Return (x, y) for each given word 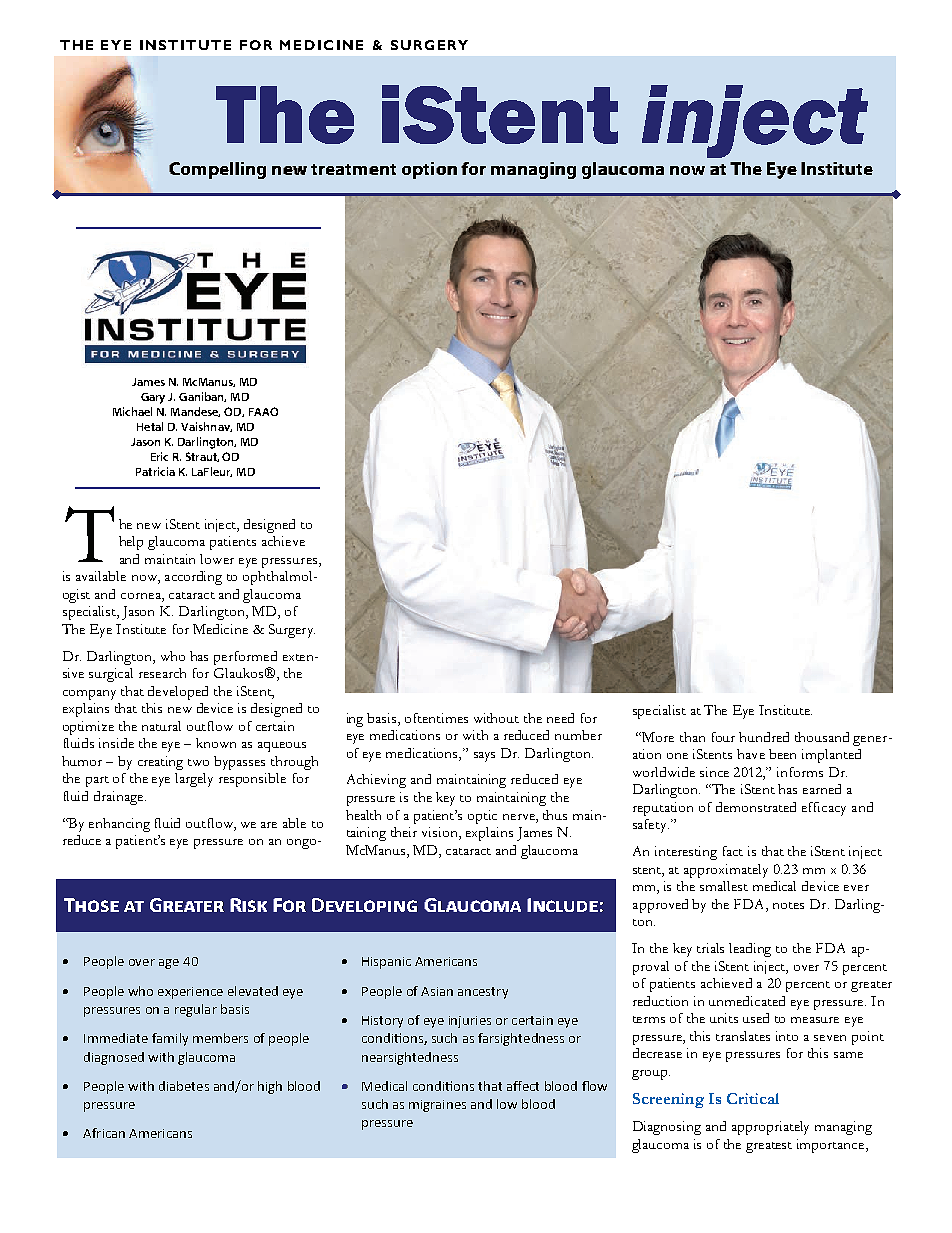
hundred (764, 737)
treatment (353, 169)
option (429, 170)
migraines (437, 1106)
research (162, 673)
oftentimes (436, 718)
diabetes (184, 1086)
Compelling (217, 170)
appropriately (770, 1128)
